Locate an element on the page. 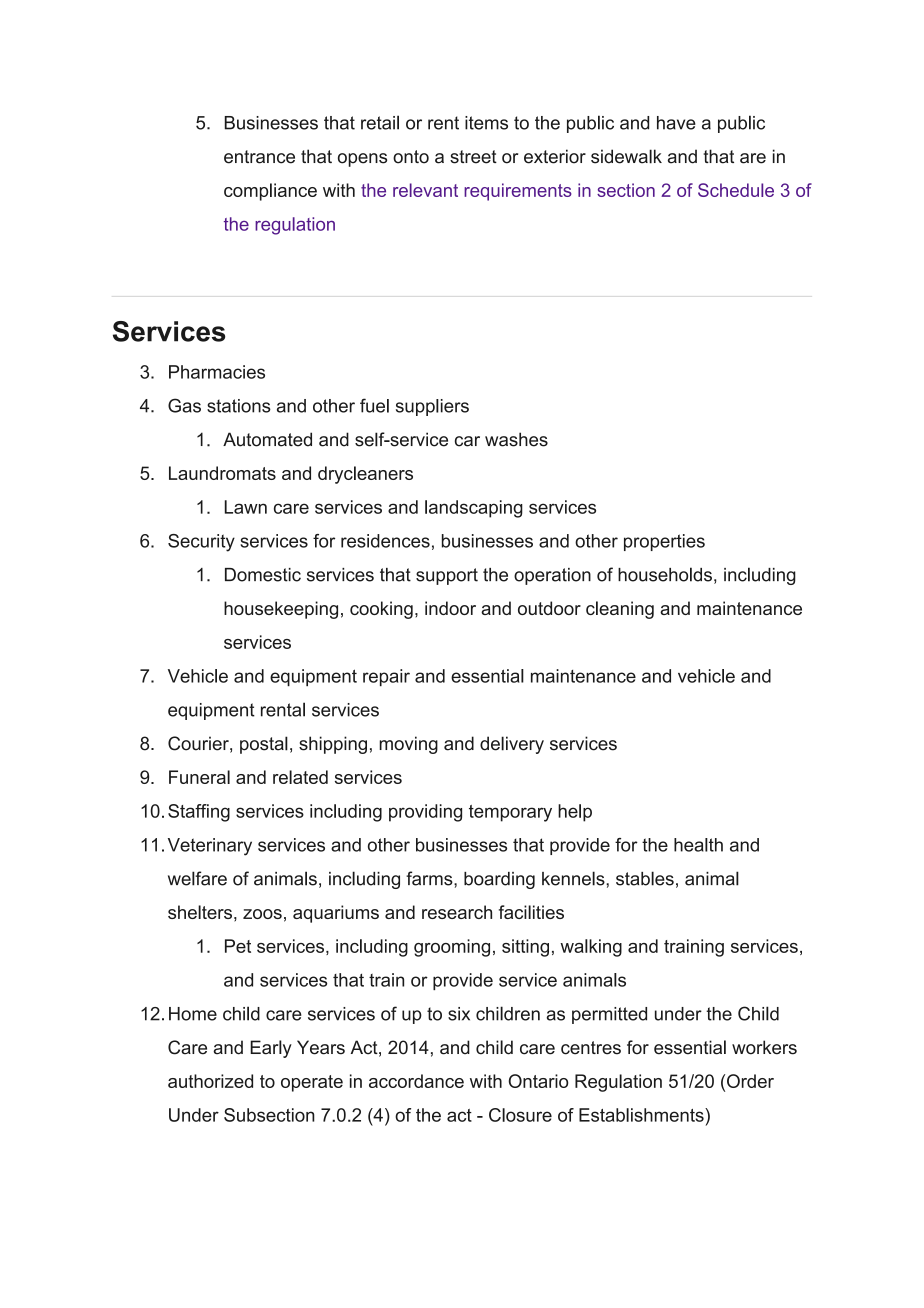 This image has width=924, height=1308. authorized is located at coordinates (210, 1081).
